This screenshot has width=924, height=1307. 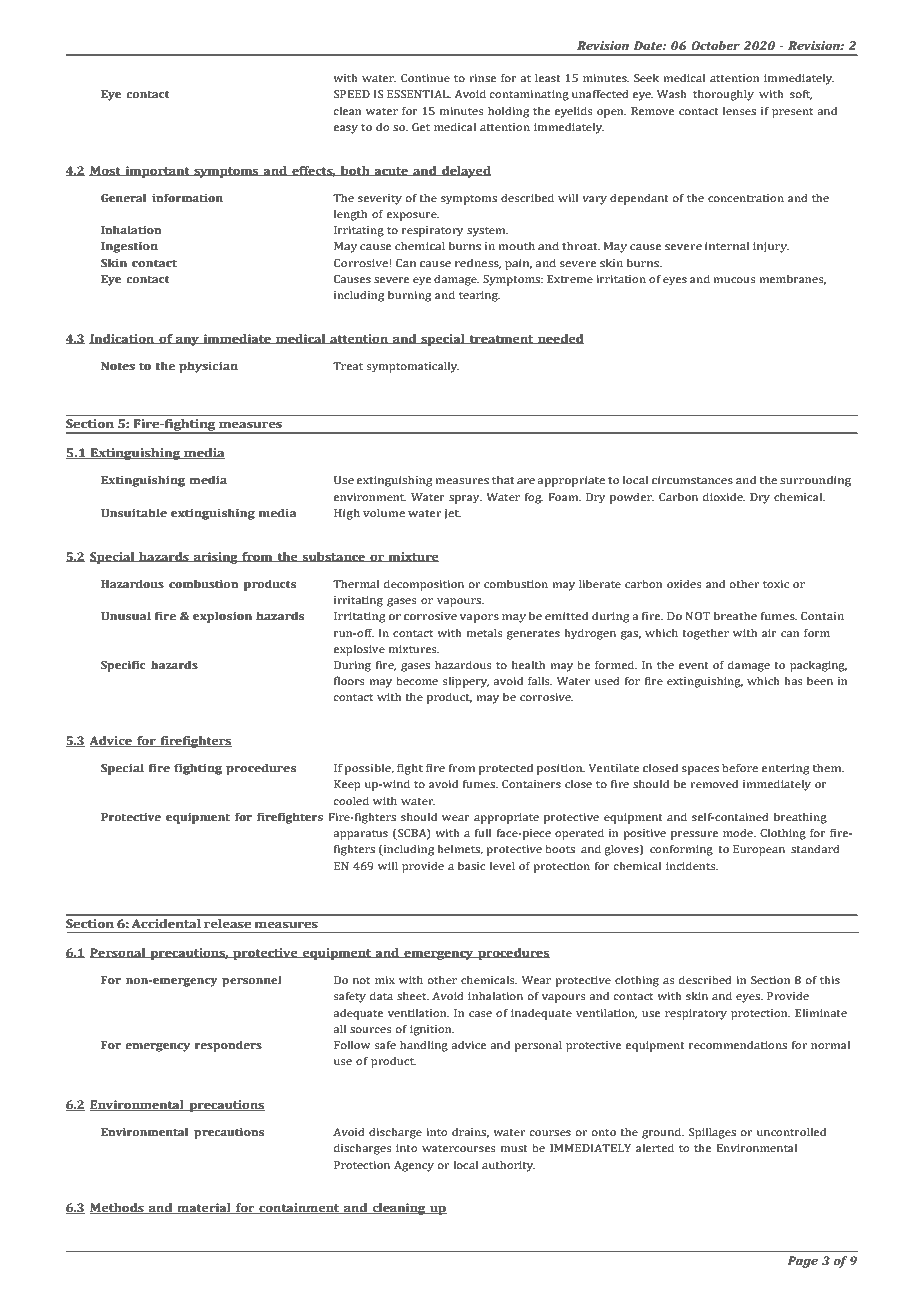 I want to click on air, so click(x=769, y=633).
